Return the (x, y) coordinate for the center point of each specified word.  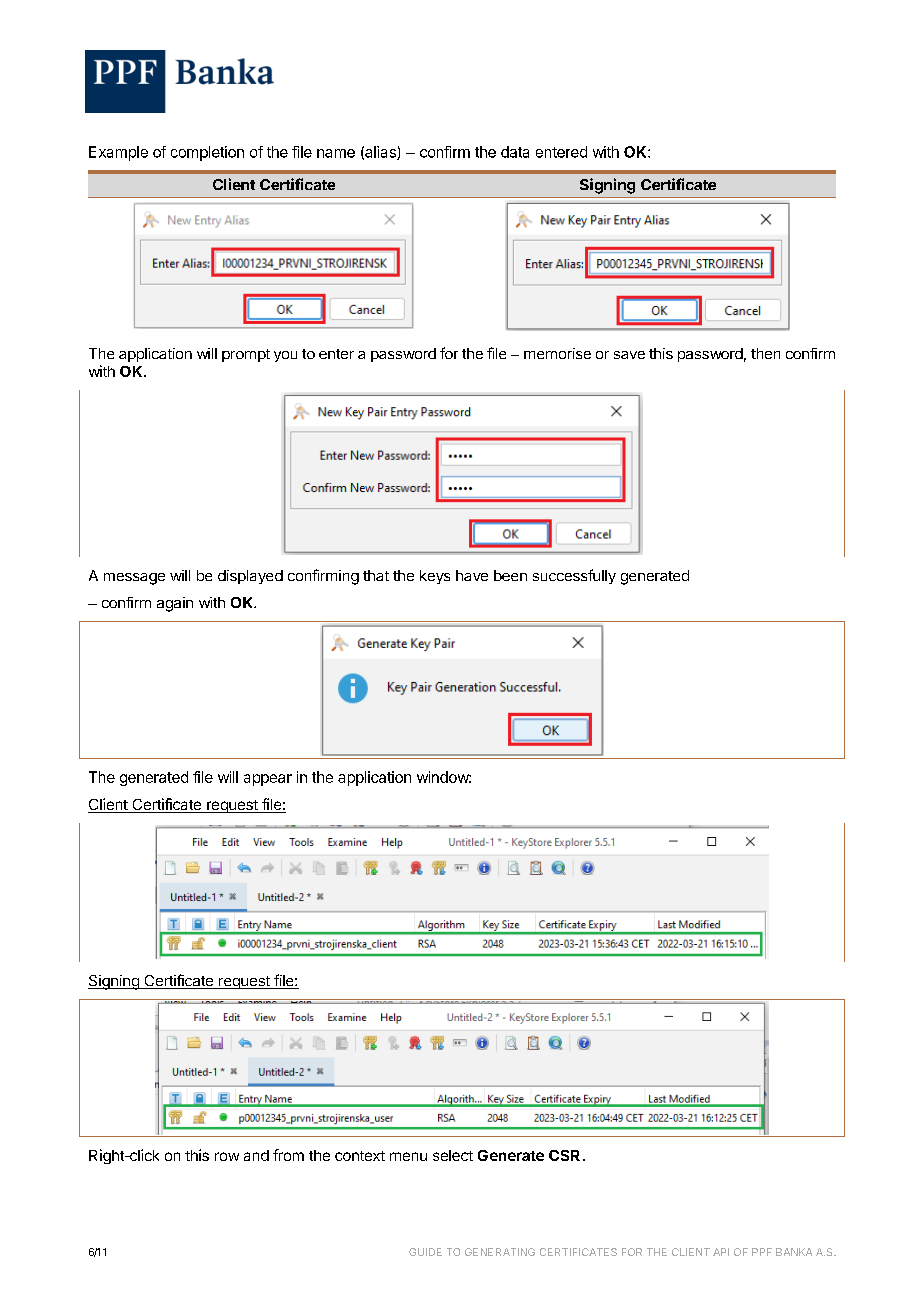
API (721, 1252)
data (515, 152)
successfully (574, 576)
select (453, 1155)
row (227, 1156)
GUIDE (425, 1252)
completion (207, 153)
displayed (250, 577)
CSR (564, 1155)
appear (268, 780)
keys (435, 577)
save (629, 355)
